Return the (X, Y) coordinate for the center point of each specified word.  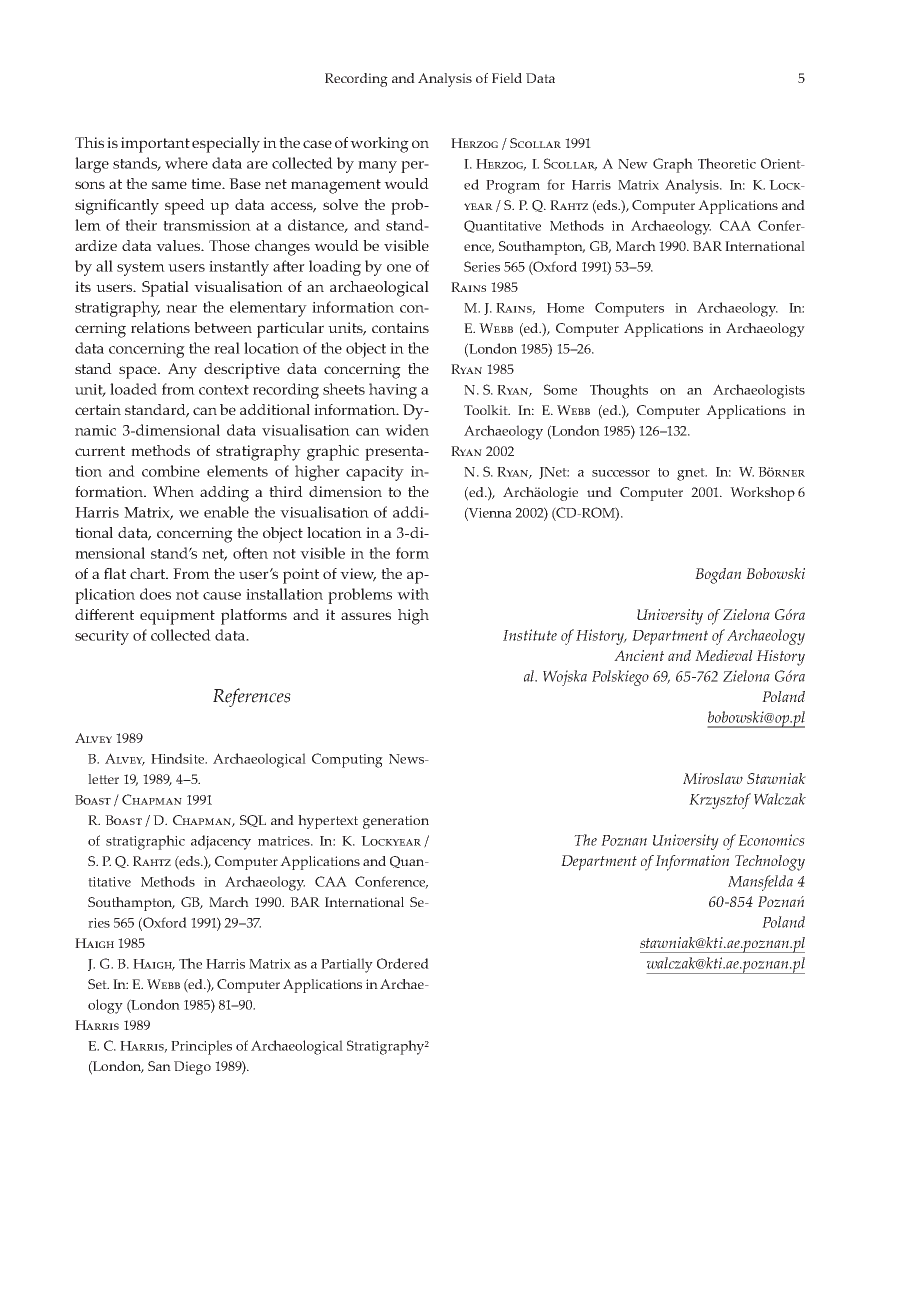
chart (149, 573)
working (379, 145)
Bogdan (718, 576)
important (155, 145)
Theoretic (727, 163)
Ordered (403, 963)
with (413, 594)
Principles (201, 1047)
